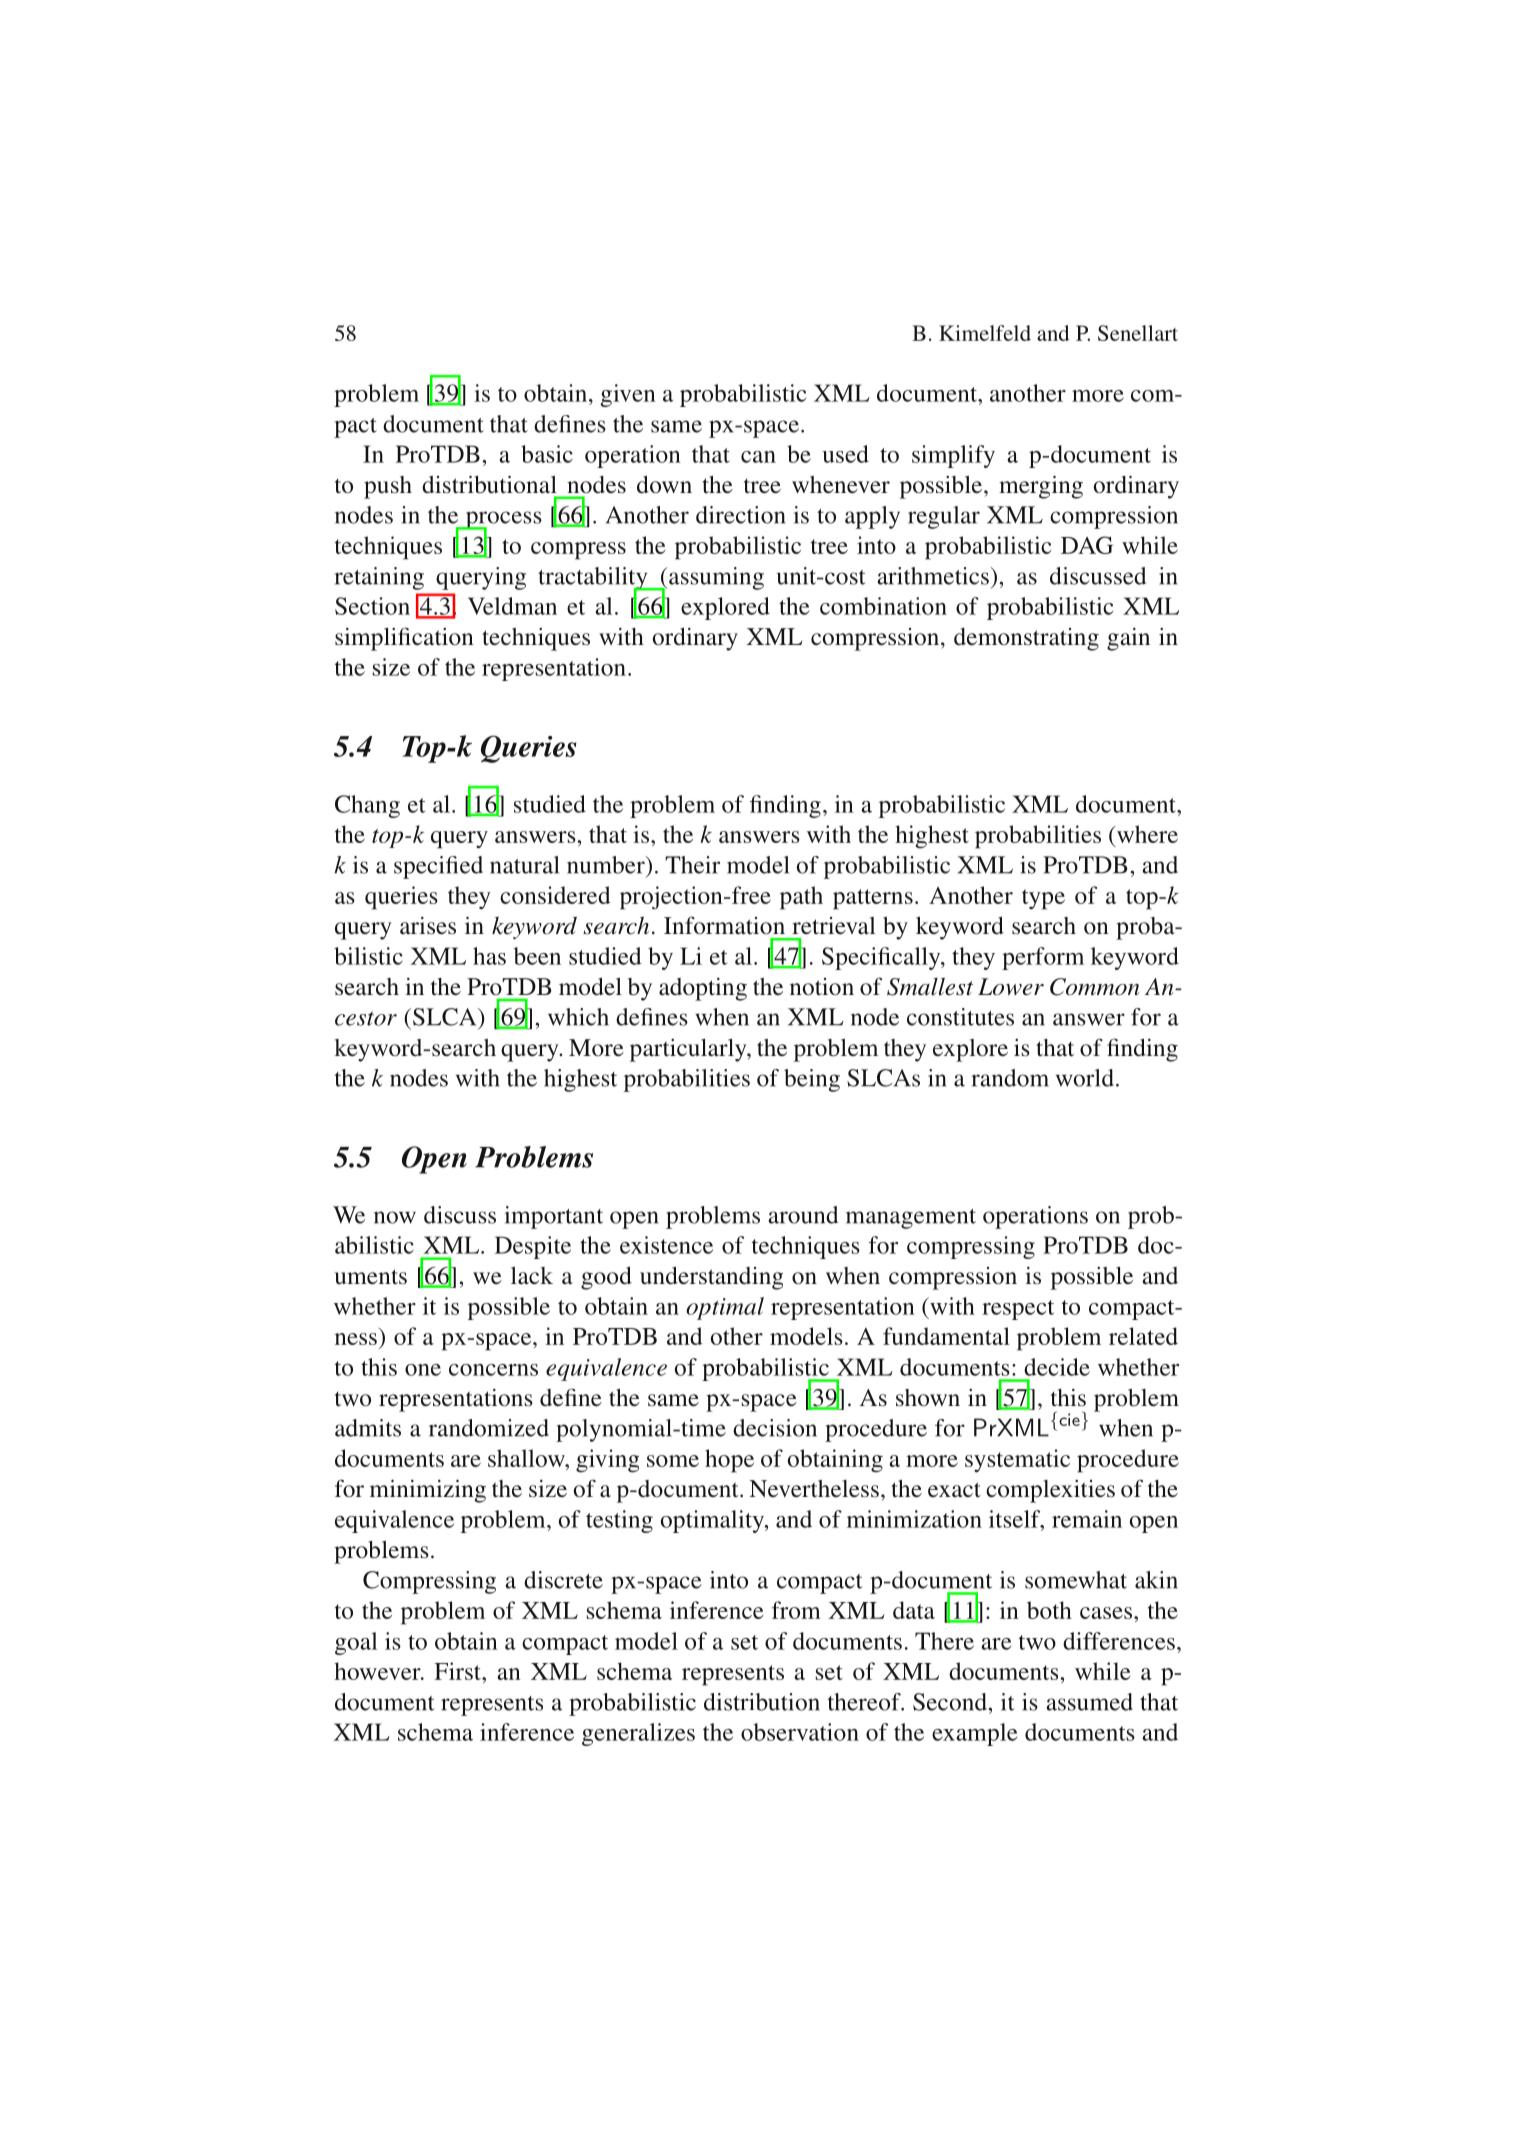 The width and height of the screenshot is (1515, 2143). Describe the element at coordinates (458, 1671) in the screenshot. I see `First` at that location.
